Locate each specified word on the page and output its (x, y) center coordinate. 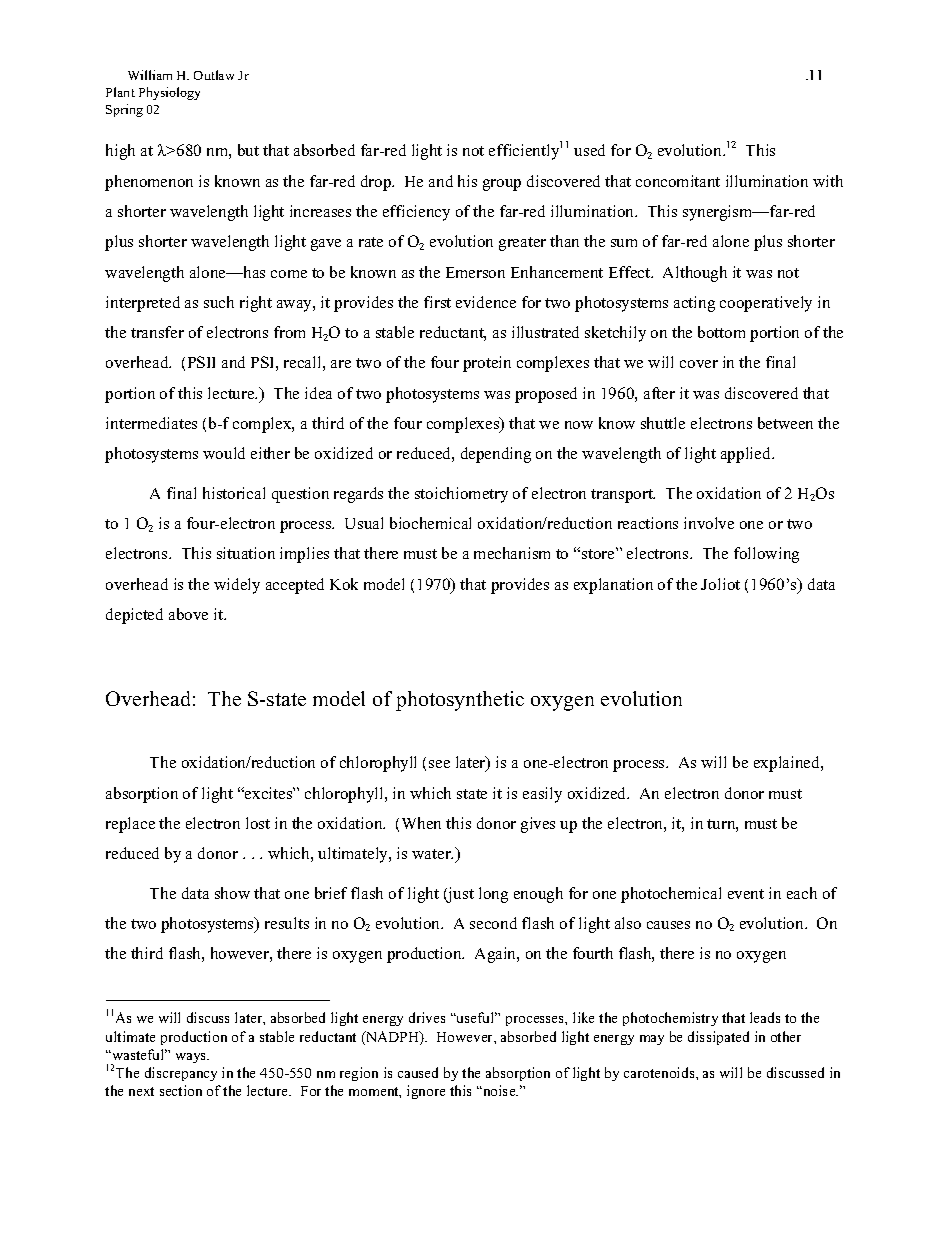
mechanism (512, 553)
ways (192, 1058)
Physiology (169, 93)
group (502, 185)
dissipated (718, 1038)
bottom (721, 332)
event (746, 894)
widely (237, 586)
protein (487, 364)
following (766, 555)
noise (499, 1090)
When (421, 823)
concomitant (678, 181)
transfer (157, 332)
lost (258, 823)
